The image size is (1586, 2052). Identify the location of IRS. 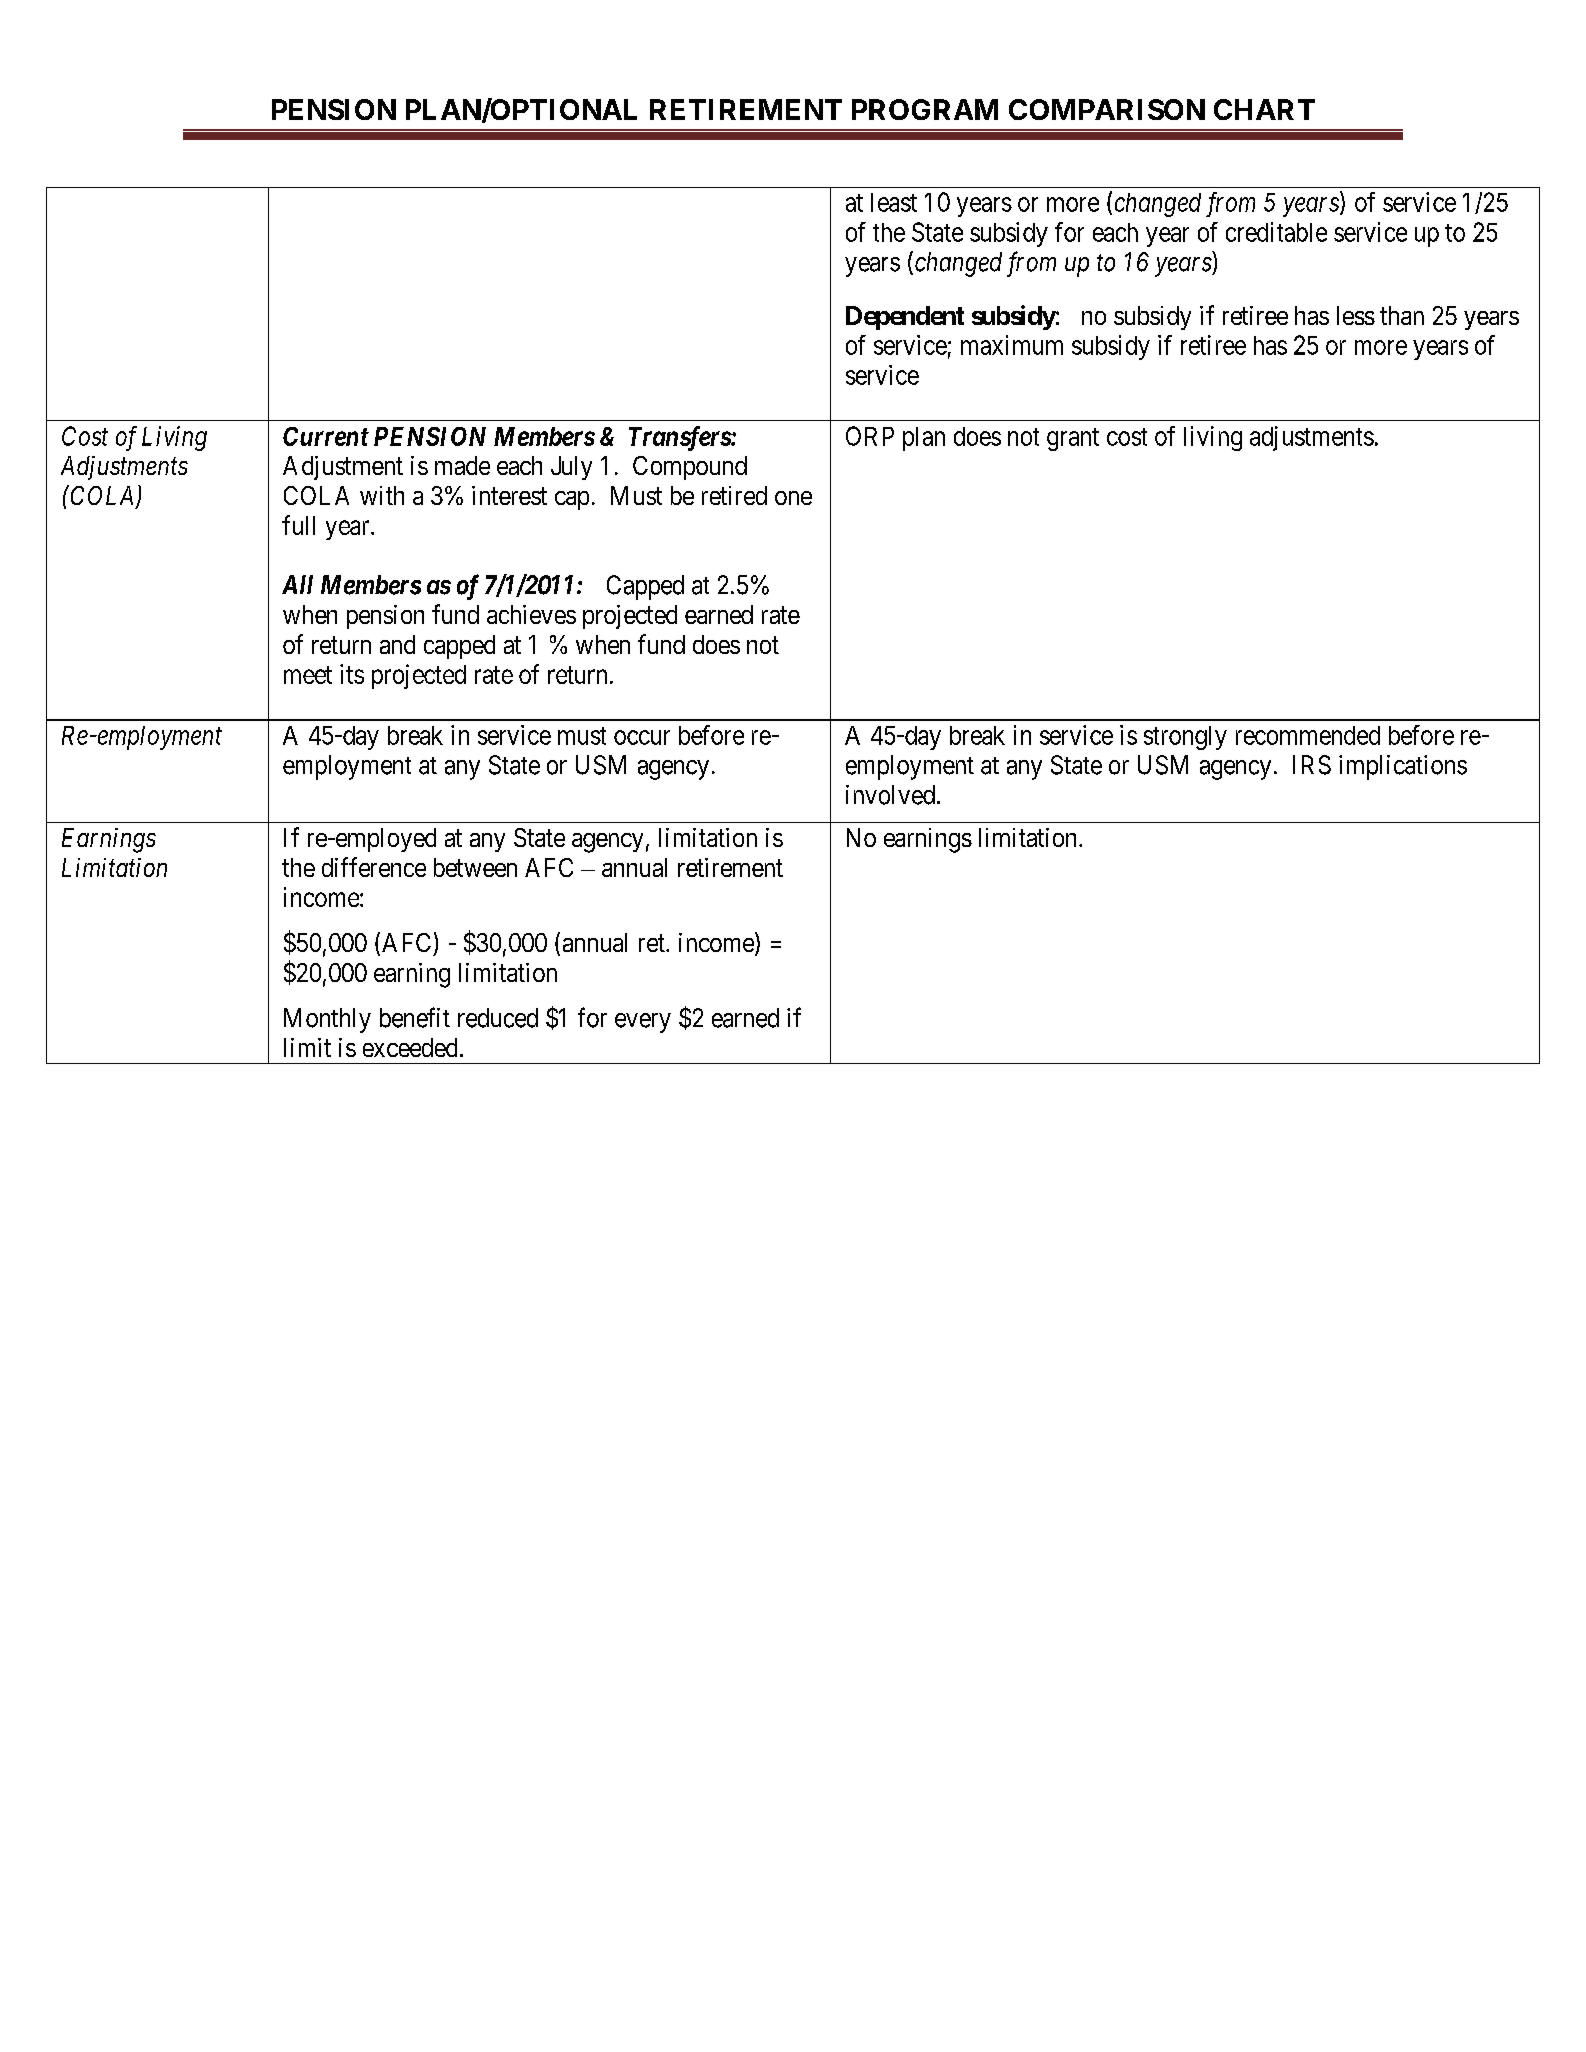
(1312, 765).
